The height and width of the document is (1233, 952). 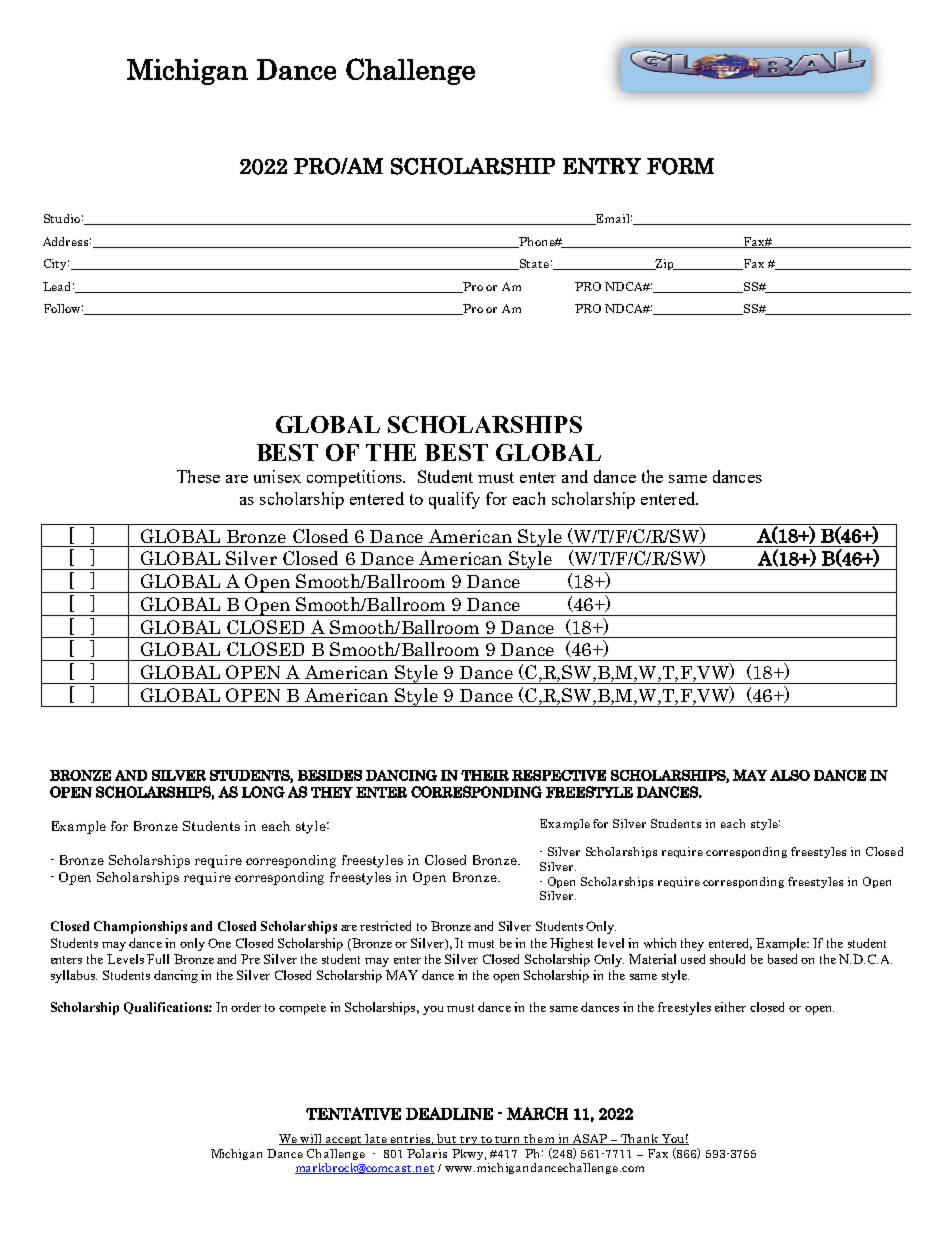 I want to click on LONG, so click(x=263, y=792).
